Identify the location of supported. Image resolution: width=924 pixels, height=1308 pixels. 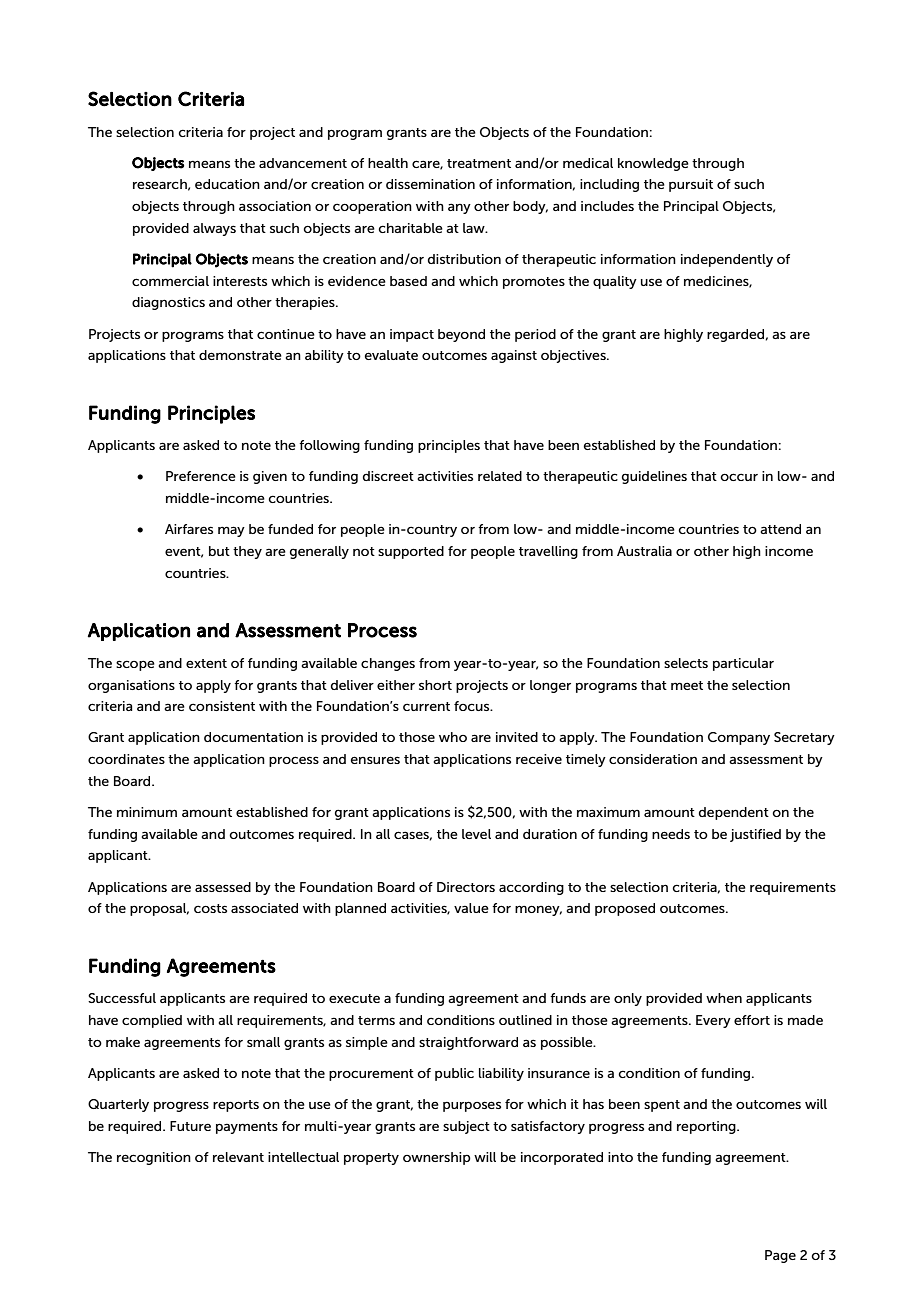
(411, 552).
